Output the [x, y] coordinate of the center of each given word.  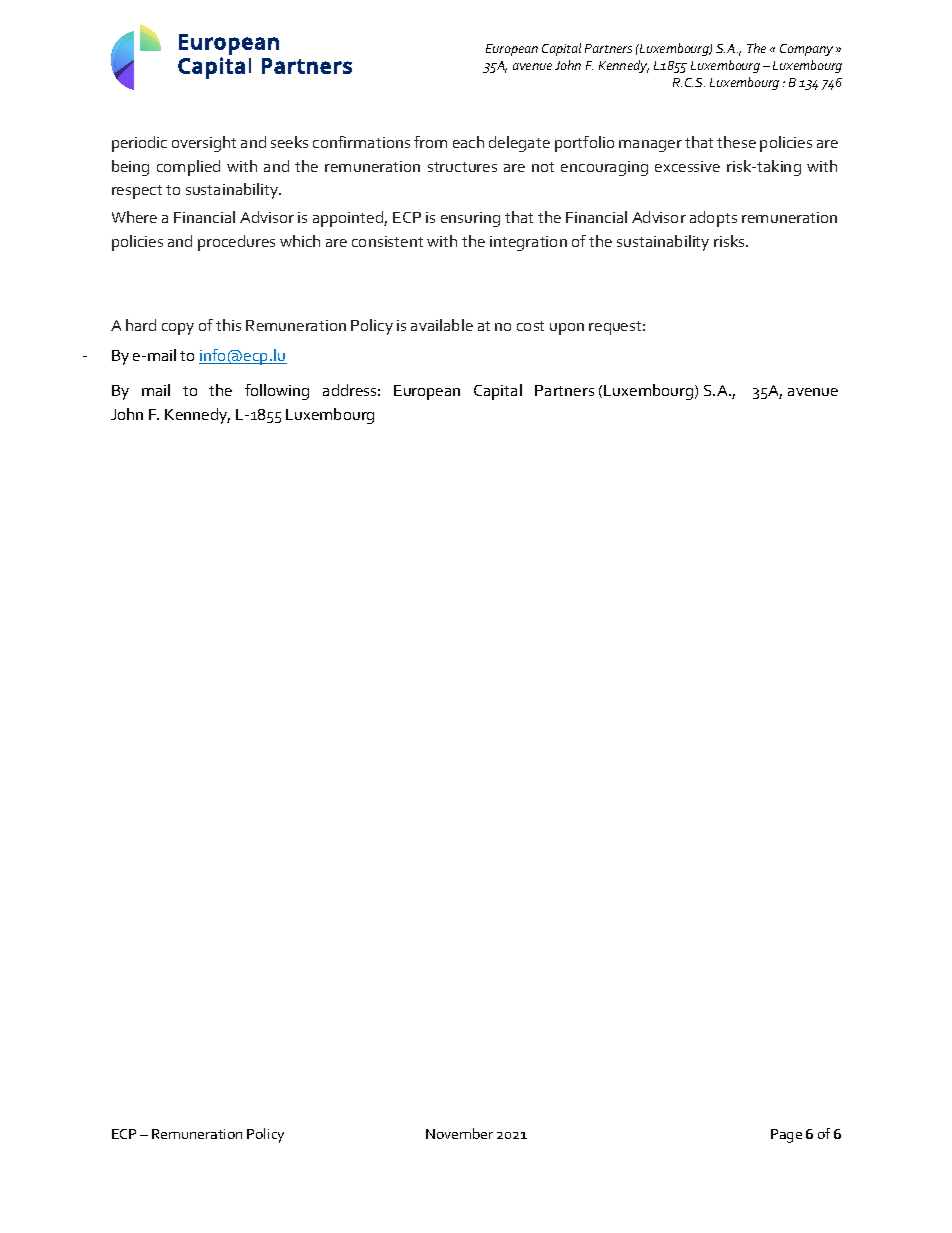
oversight [204, 144]
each [468, 142]
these [736, 142]
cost [530, 326]
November [459, 1133]
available [442, 325]
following [277, 392]
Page [786, 1136]
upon [567, 329]
